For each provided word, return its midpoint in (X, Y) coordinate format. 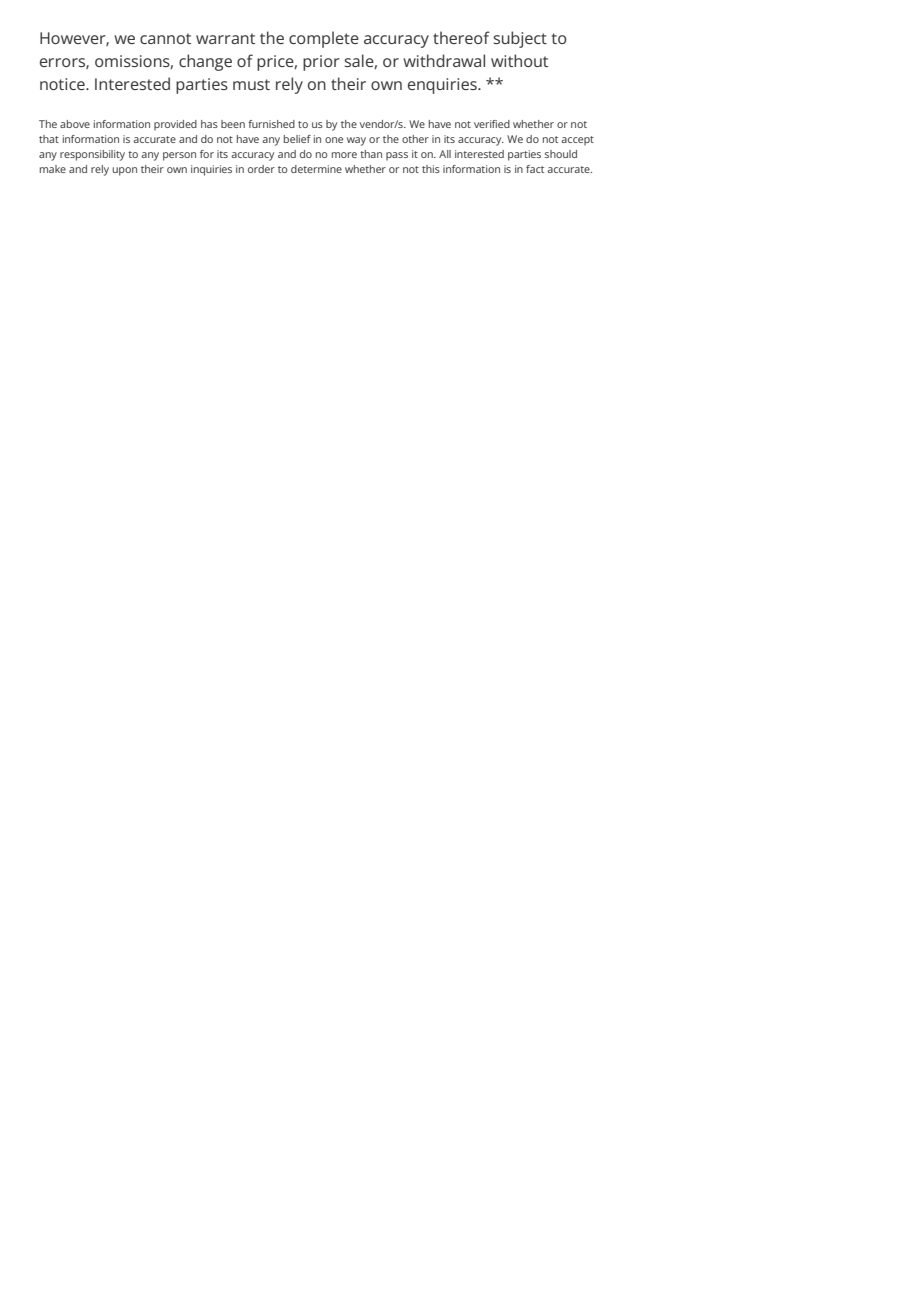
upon (124, 171)
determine (316, 169)
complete (324, 39)
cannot (165, 38)
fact (535, 169)
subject (520, 39)
